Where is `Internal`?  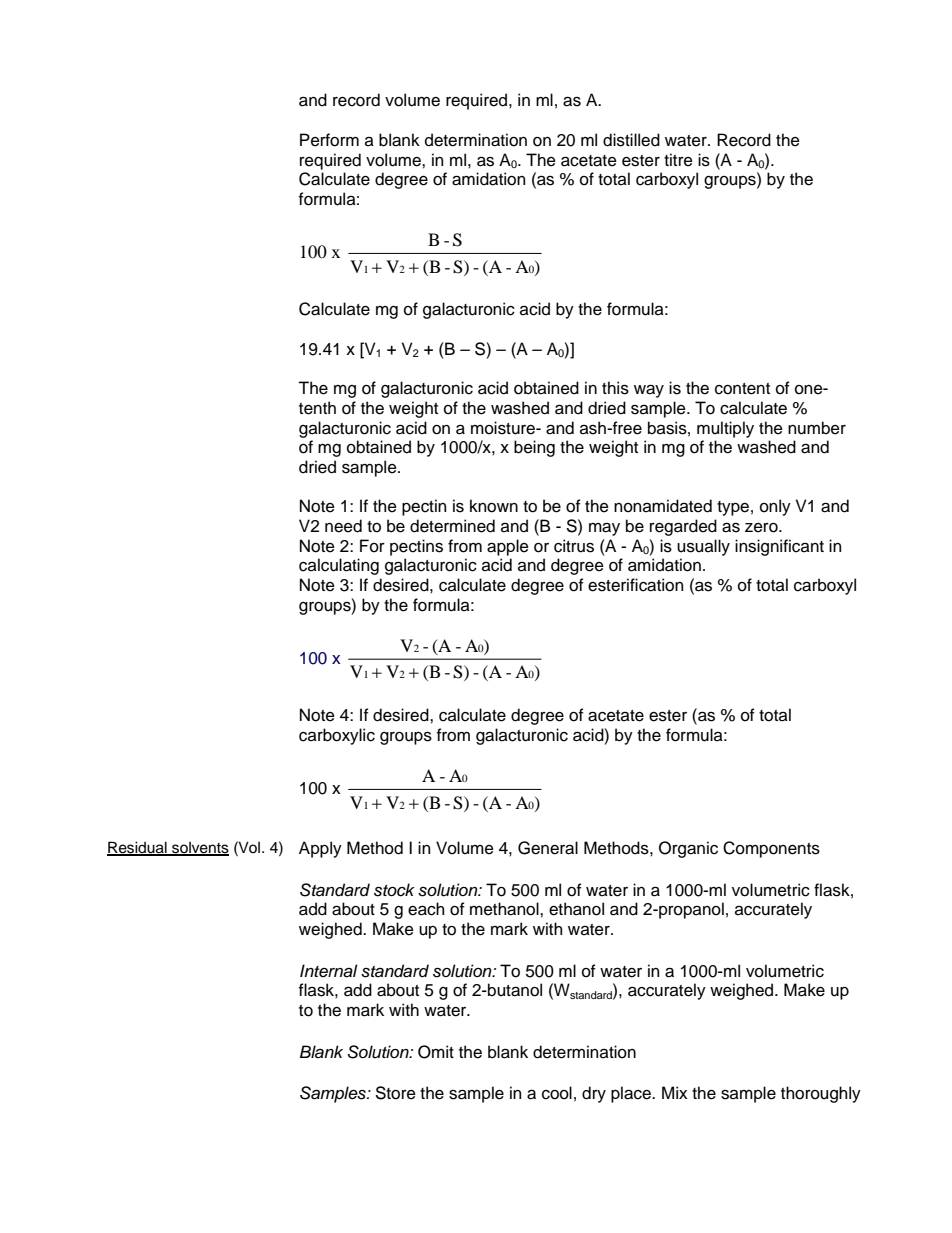 Internal is located at coordinates (329, 971).
